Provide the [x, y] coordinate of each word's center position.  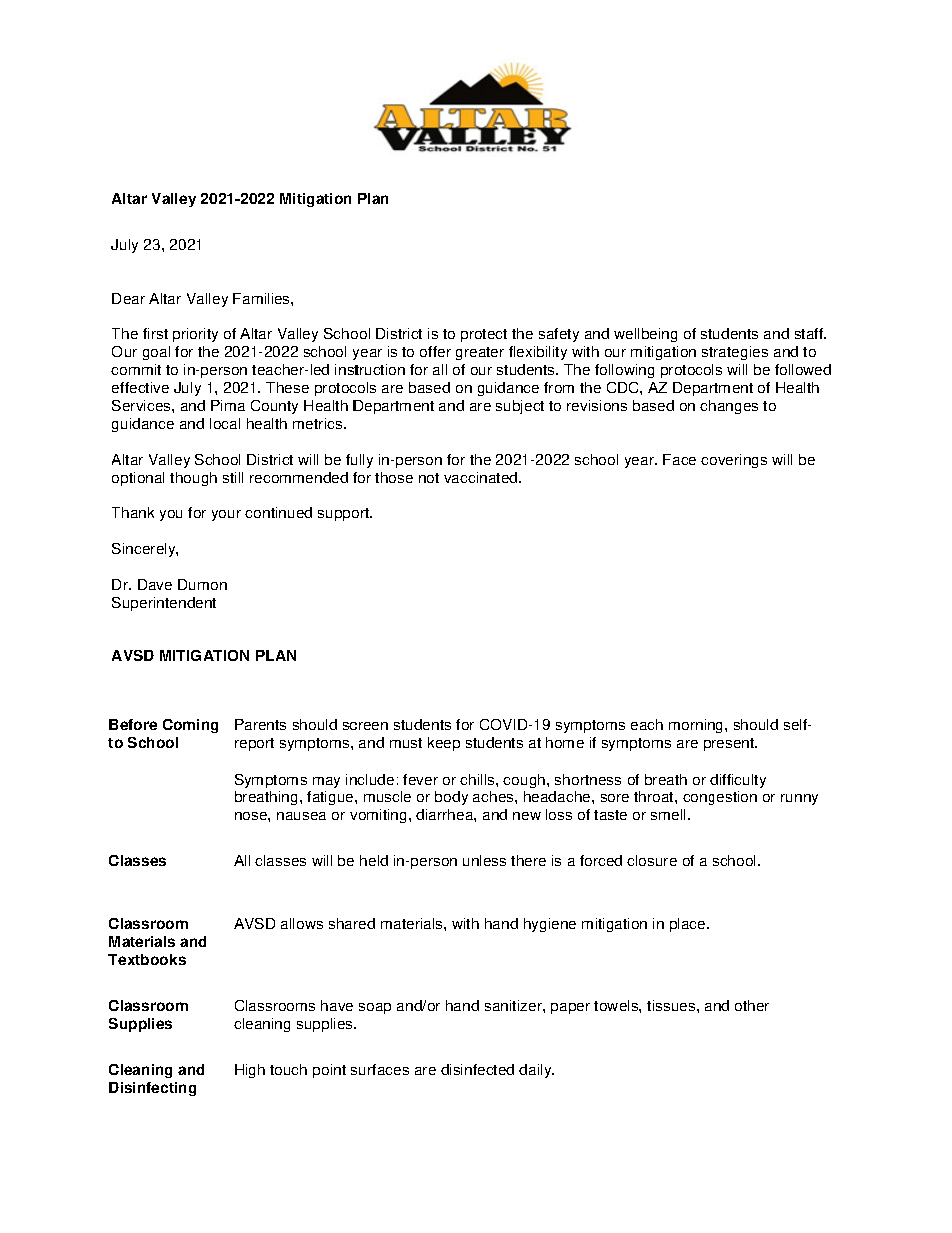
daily [536, 1071]
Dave [155, 584]
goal [156, 353]
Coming [190, 726]
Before [133, 724]
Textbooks [147, 959]
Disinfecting [152, 1089]
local [225, 423]
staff [810, 333]
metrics [319, 423]
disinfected [477, 1069]
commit [136, 369]
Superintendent [164, 604]
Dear [128, 298]
